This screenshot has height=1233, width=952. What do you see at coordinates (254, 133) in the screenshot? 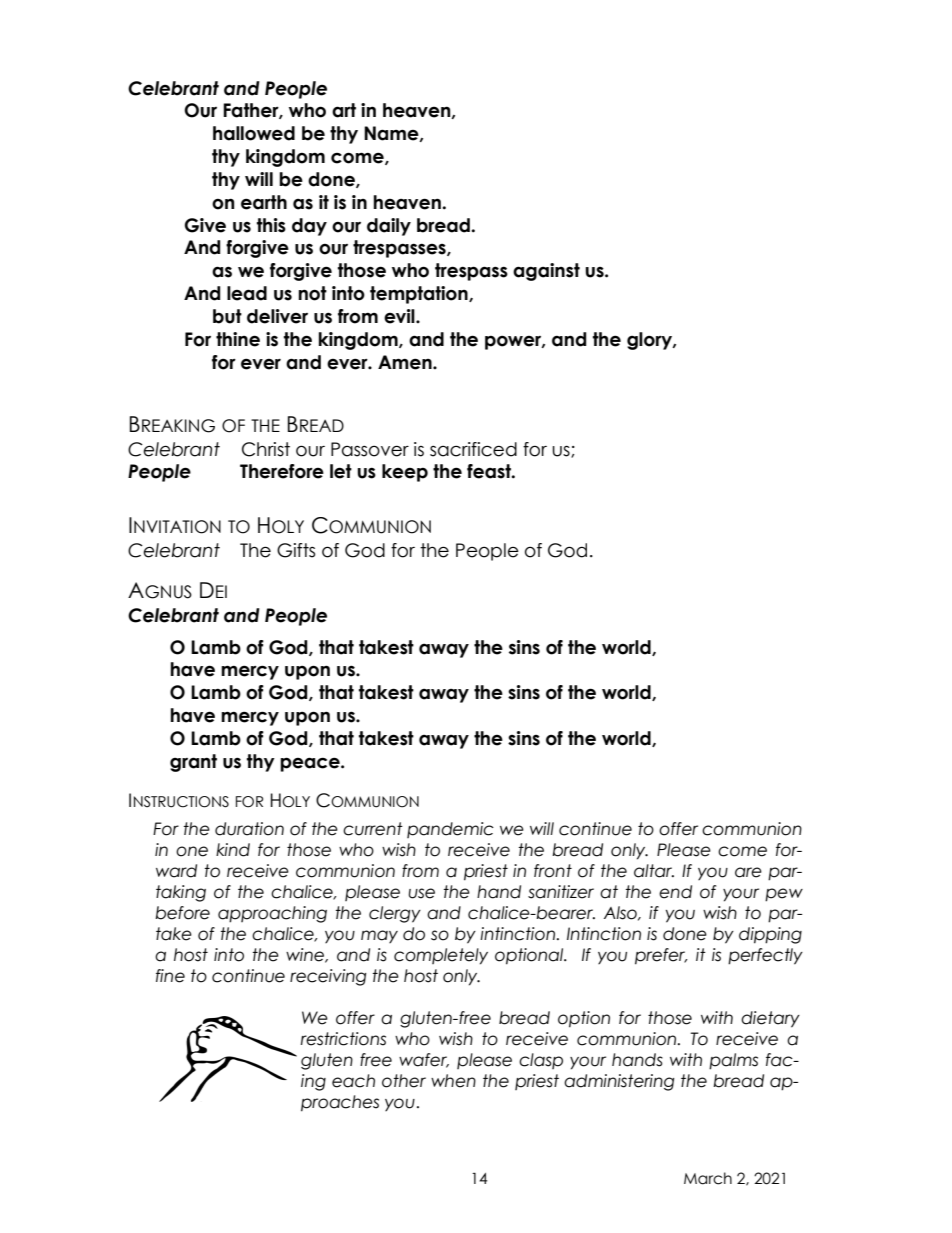
I see `hallowed` at bounding box center [254, 133].
